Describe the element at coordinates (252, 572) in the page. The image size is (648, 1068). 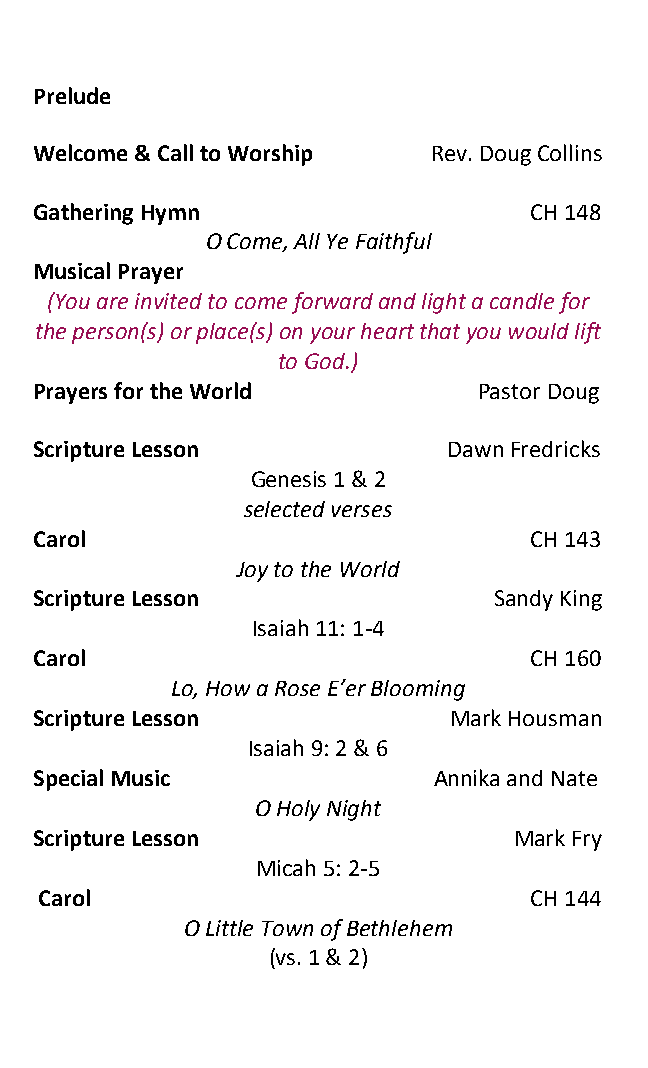
I see `Joy` at that location.
